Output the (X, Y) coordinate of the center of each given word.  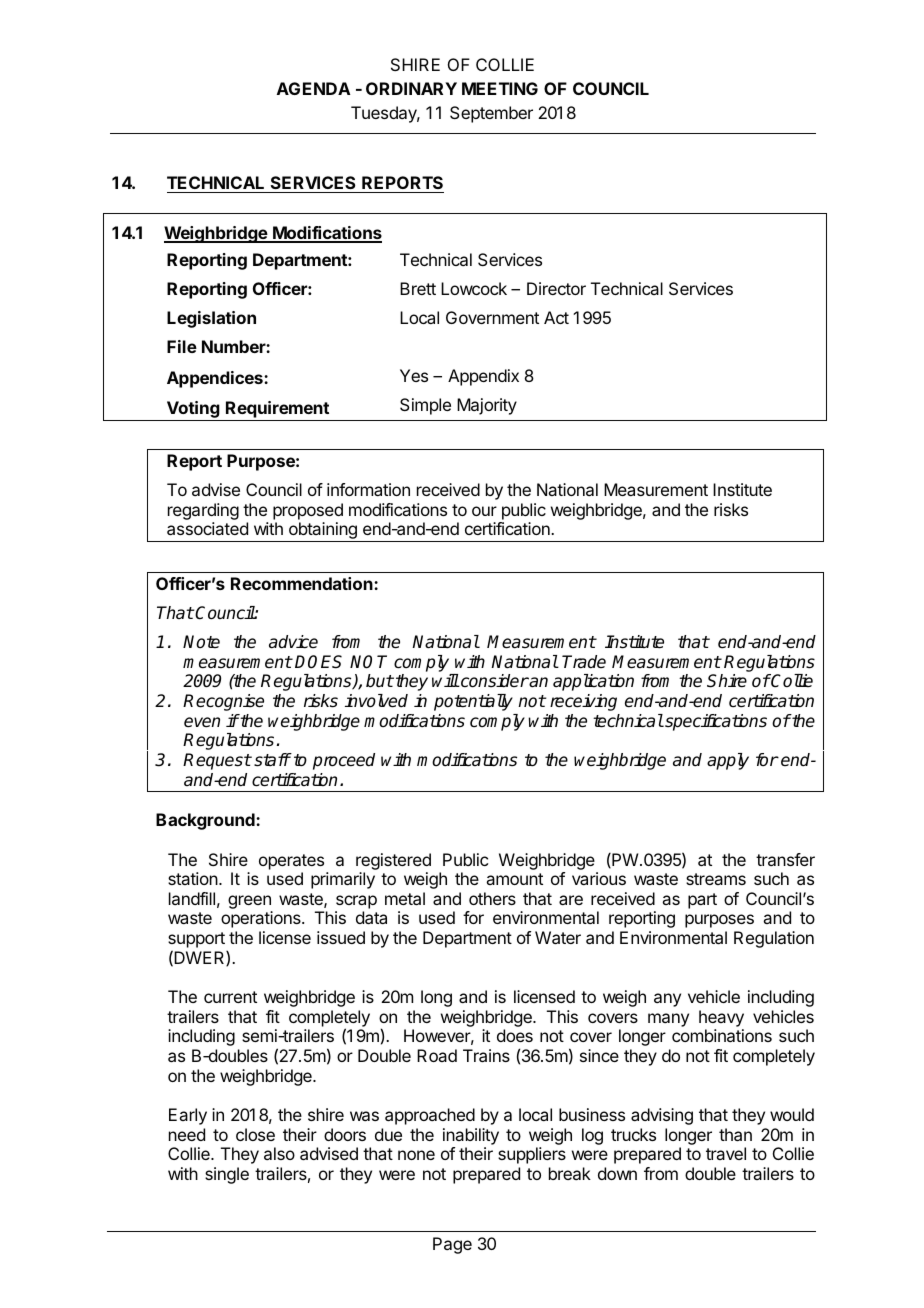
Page (452, 1245)
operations (262, 919)
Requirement (277, 409)
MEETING (500, 88)
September (491, 114)
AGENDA (314, 88)
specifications (715, 722)
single (227, 1175)
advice (293, 642)
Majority (487, 406)
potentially (473, 702)
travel (726, 1153)
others (492, 898)
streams (716, 879)
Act (556, 317)
